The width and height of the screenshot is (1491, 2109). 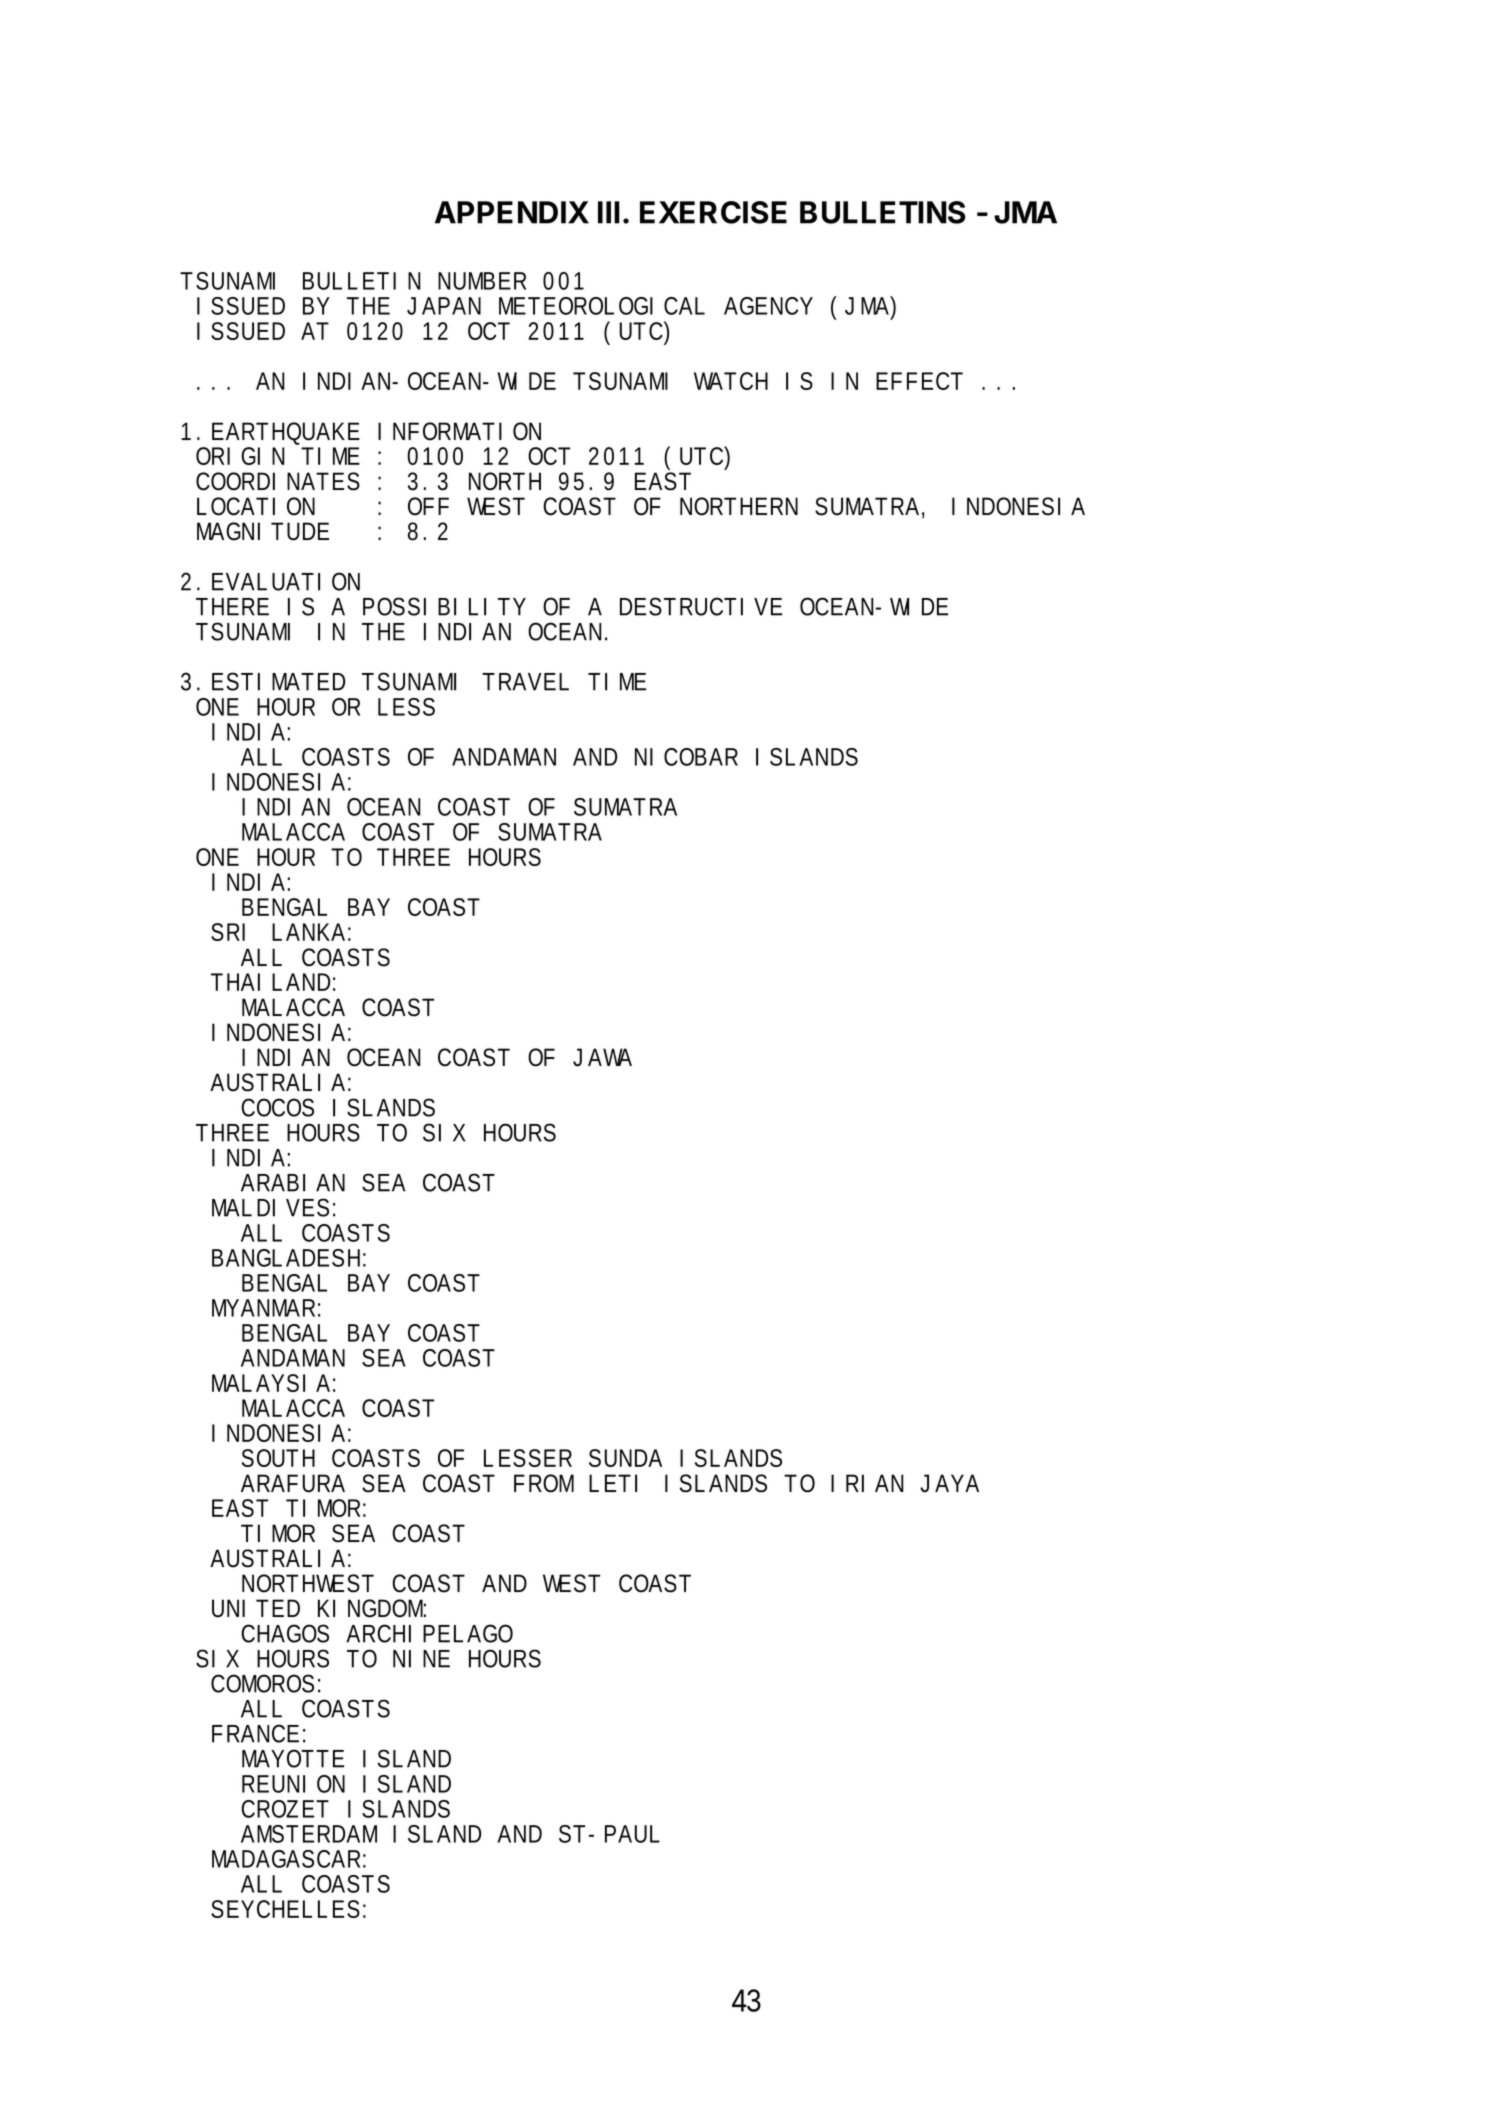 I want to click on JAYA, so click(x=949, y=1483).
